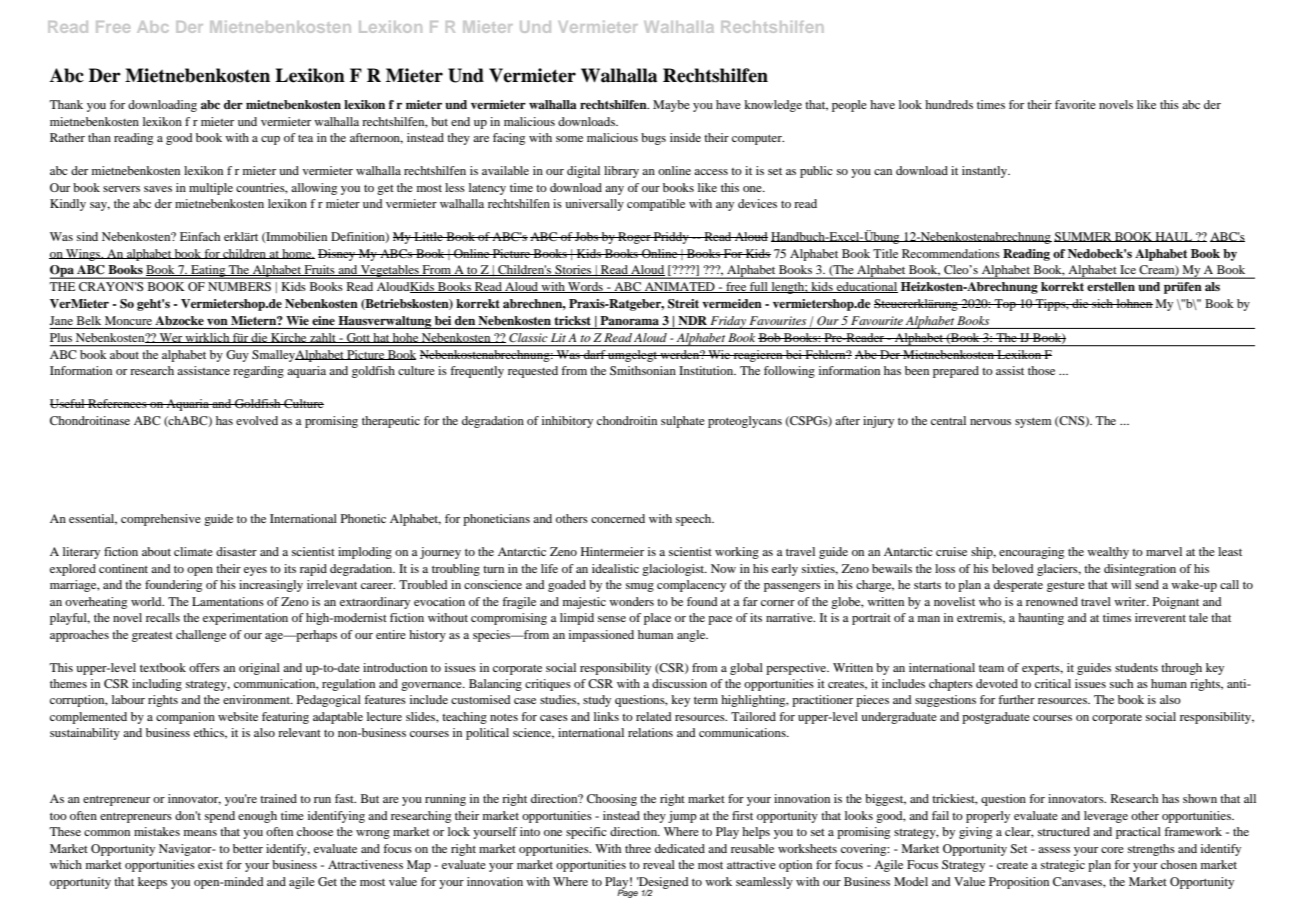 The width and height of the image is (1308, 924). What do you see at coordinates (1158, 270) in the image?
I see `Cream` at bounding box center [1158, 270].
